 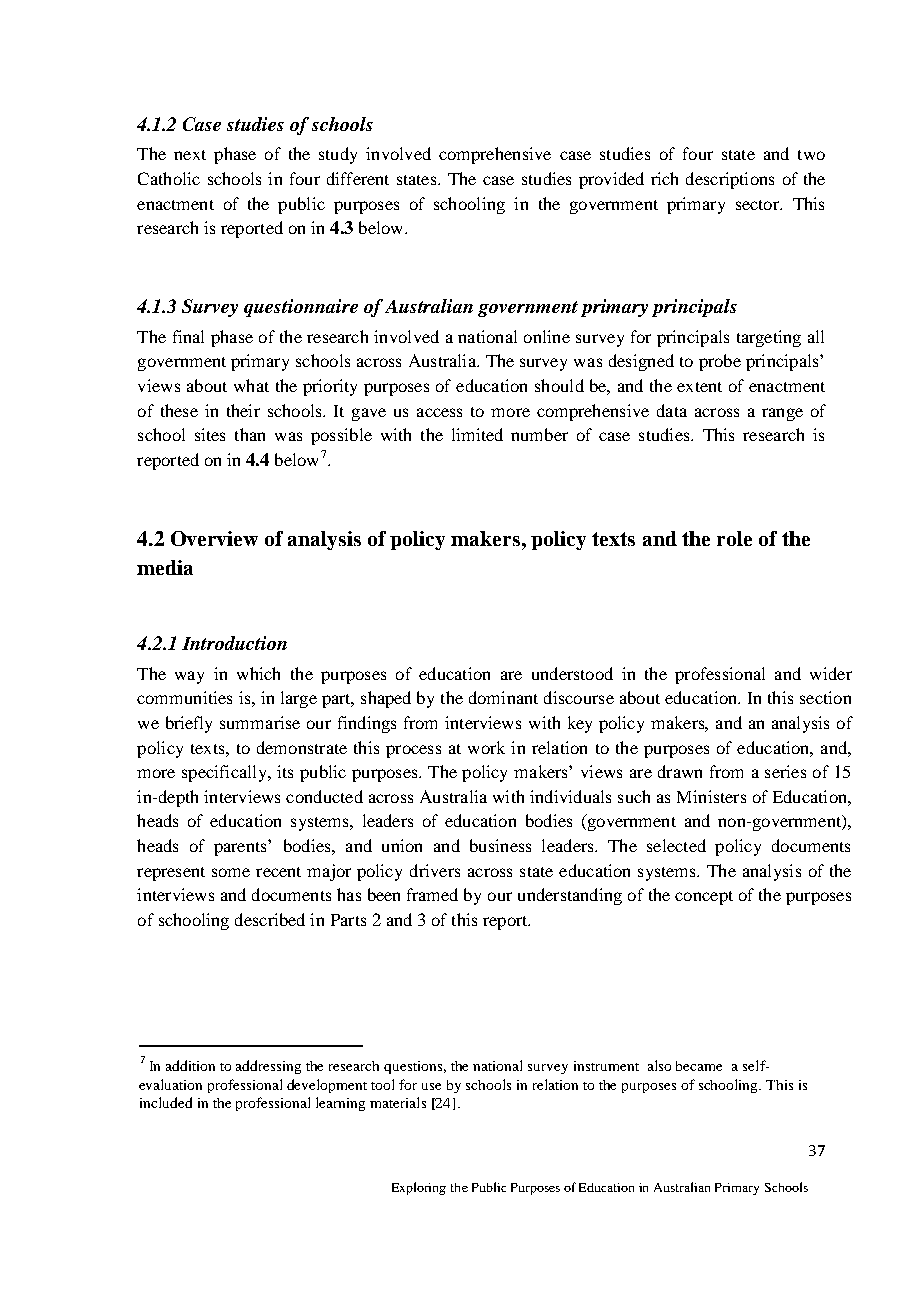 What do you see at coordinates (730, 180) in the screenshot?
I see `descriptions` at bounding box center [730, 180].
